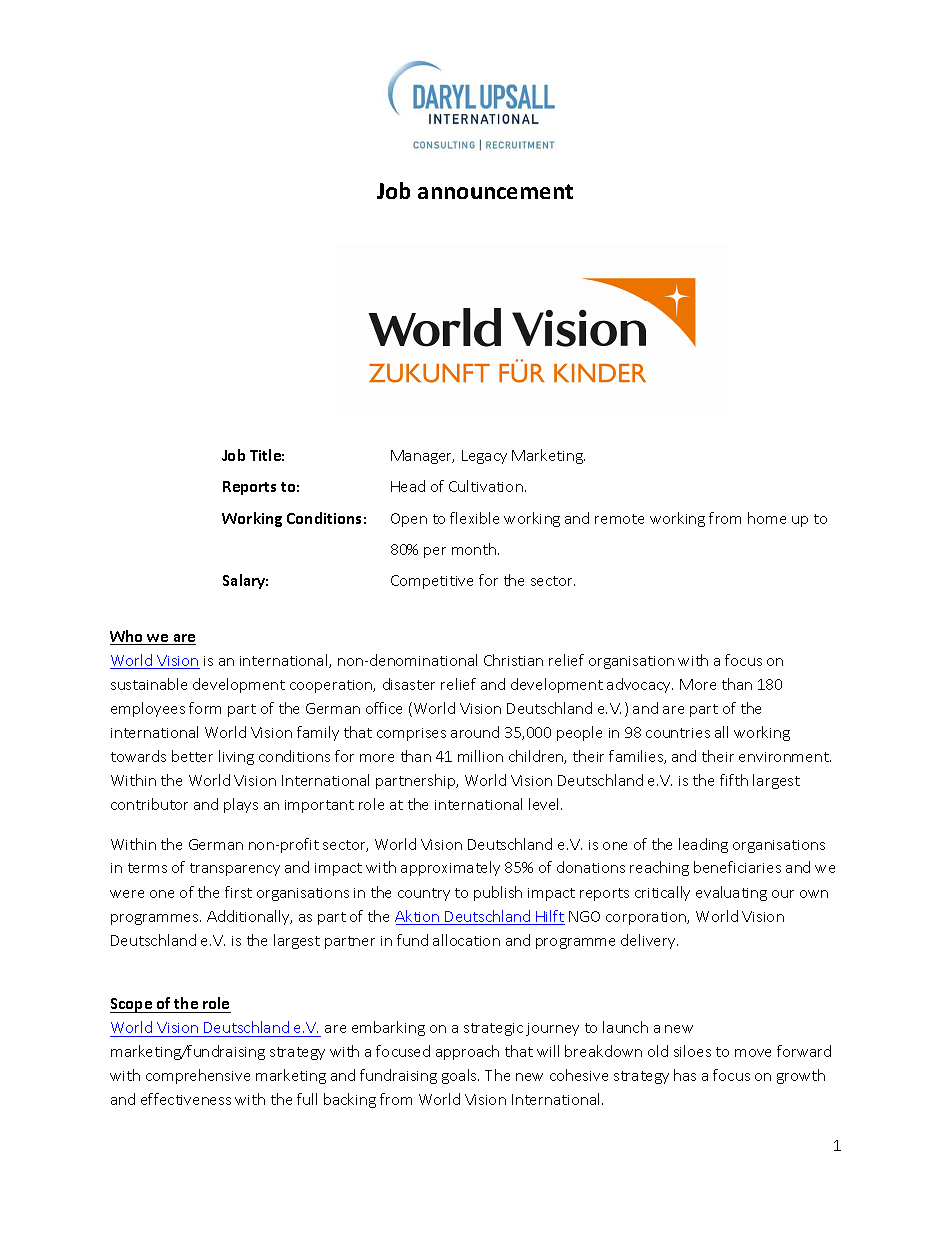 Image resolution: width=952 pixels, height=1233 pixels. What do you see at coordinates (619, 519) in the document?
I see `remote` at bounding box center [619, 519].
